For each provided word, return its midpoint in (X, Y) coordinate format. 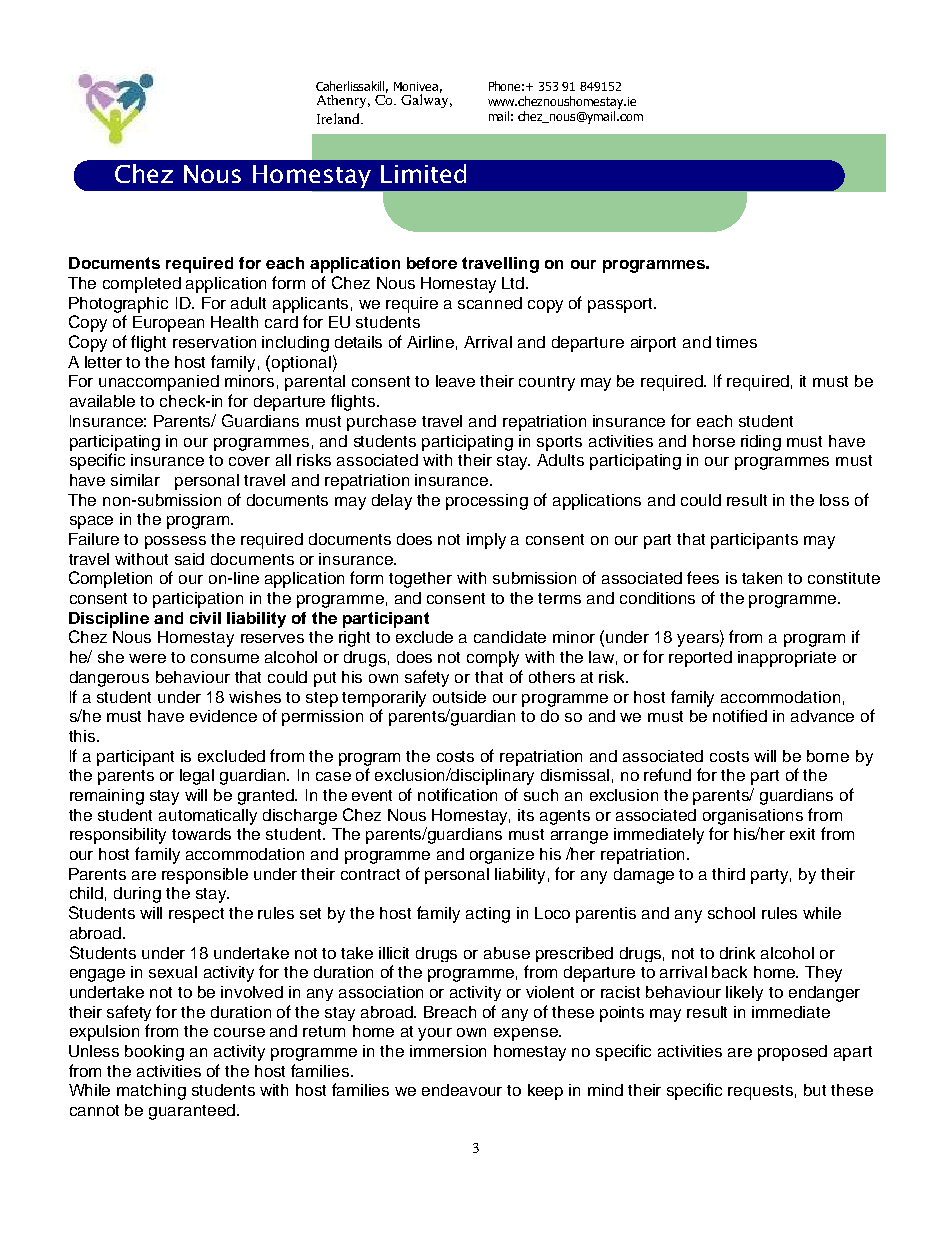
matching (151, 1092)
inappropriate (787, 659)
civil (205, 618)
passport (621, 305)
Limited (423, 173)
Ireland (340, 118)
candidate (510, 637)
